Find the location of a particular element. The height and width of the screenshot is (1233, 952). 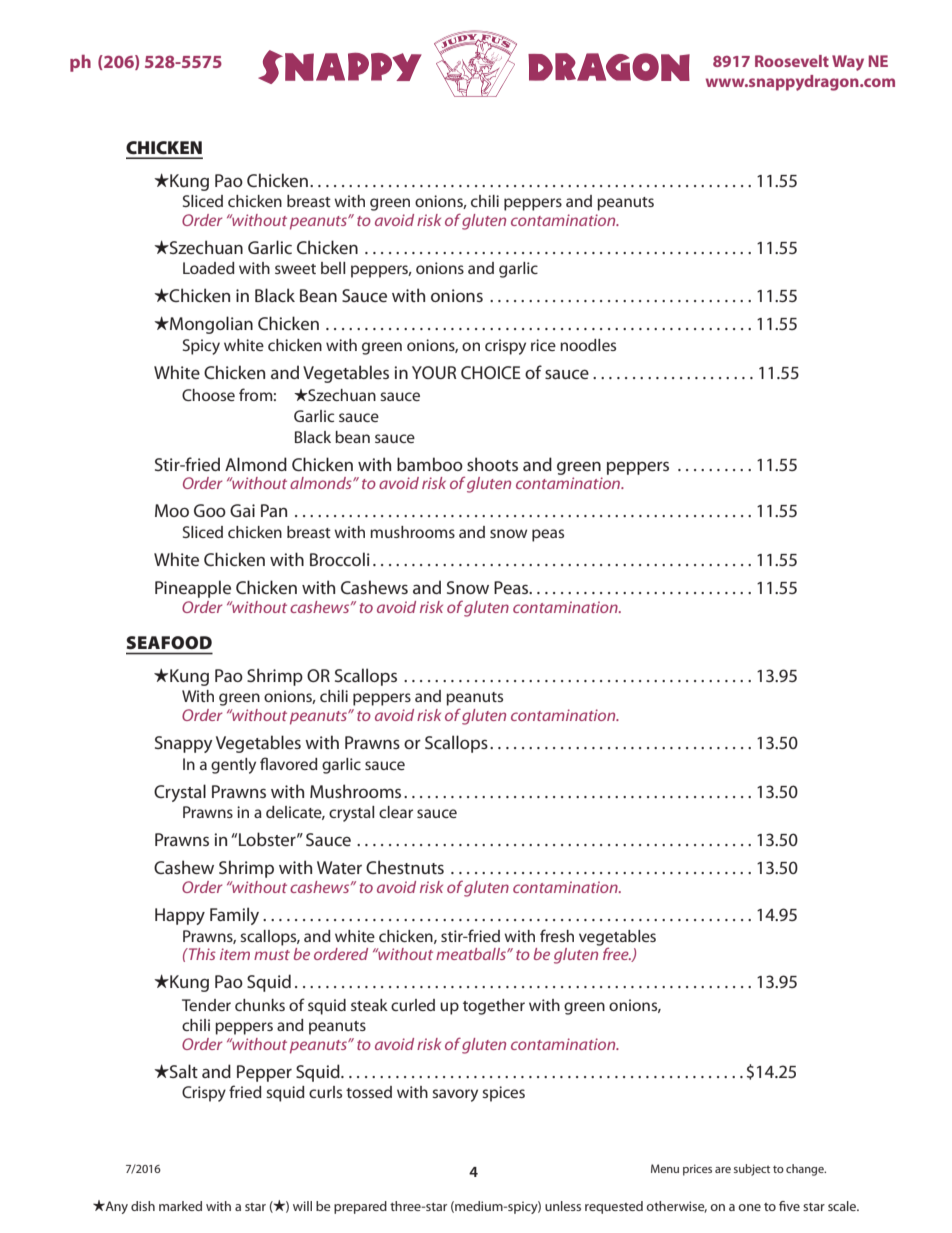

Pineapple is located at coordinates (193, 589).
